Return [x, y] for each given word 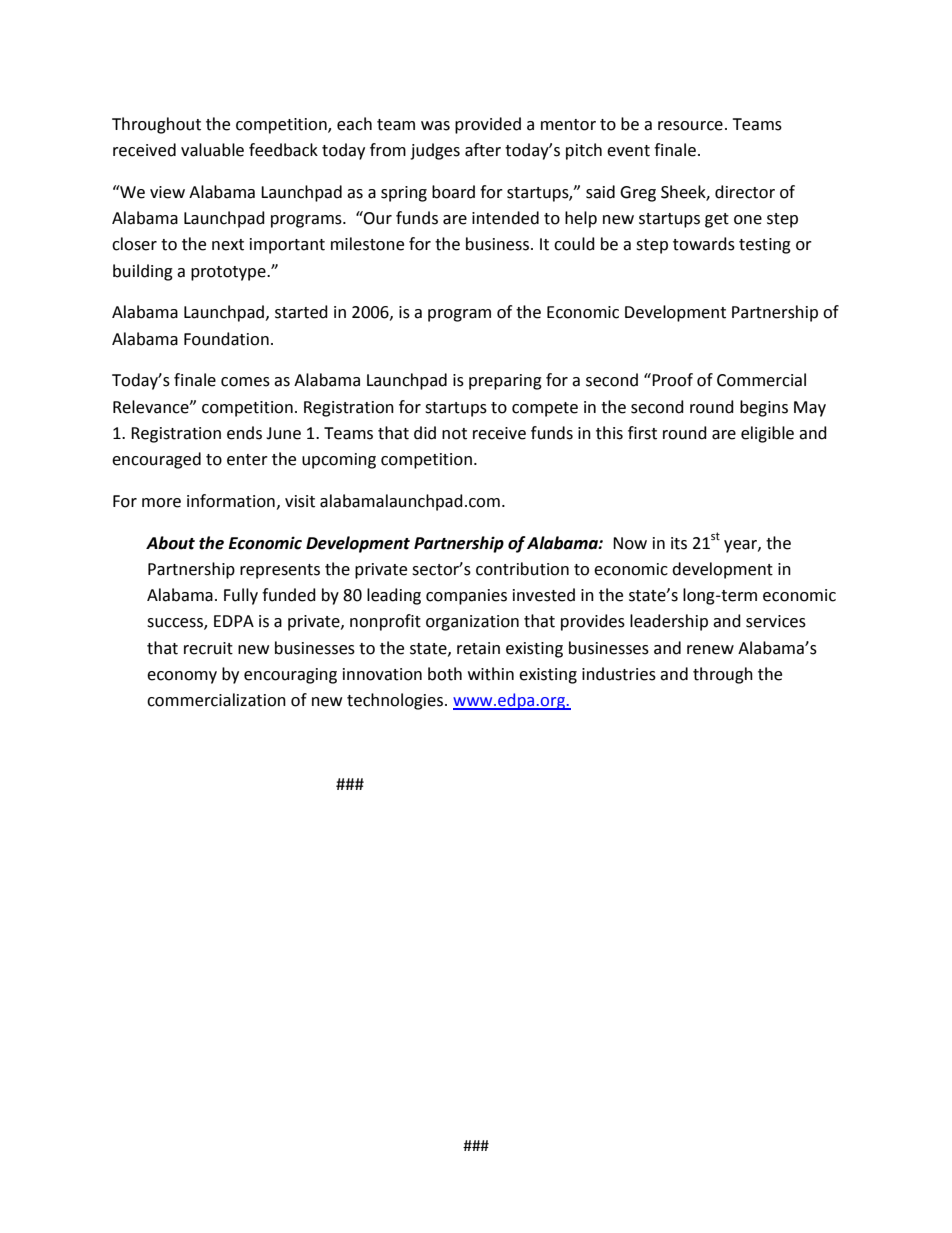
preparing [505, 382]
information [231, 501]
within [491, 674]
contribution [522, 569]
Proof [671, 380]
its [679, 543]
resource [690, 126]
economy [182, 677]
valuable [212, 150]
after [483, 150]
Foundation [226, 339]
